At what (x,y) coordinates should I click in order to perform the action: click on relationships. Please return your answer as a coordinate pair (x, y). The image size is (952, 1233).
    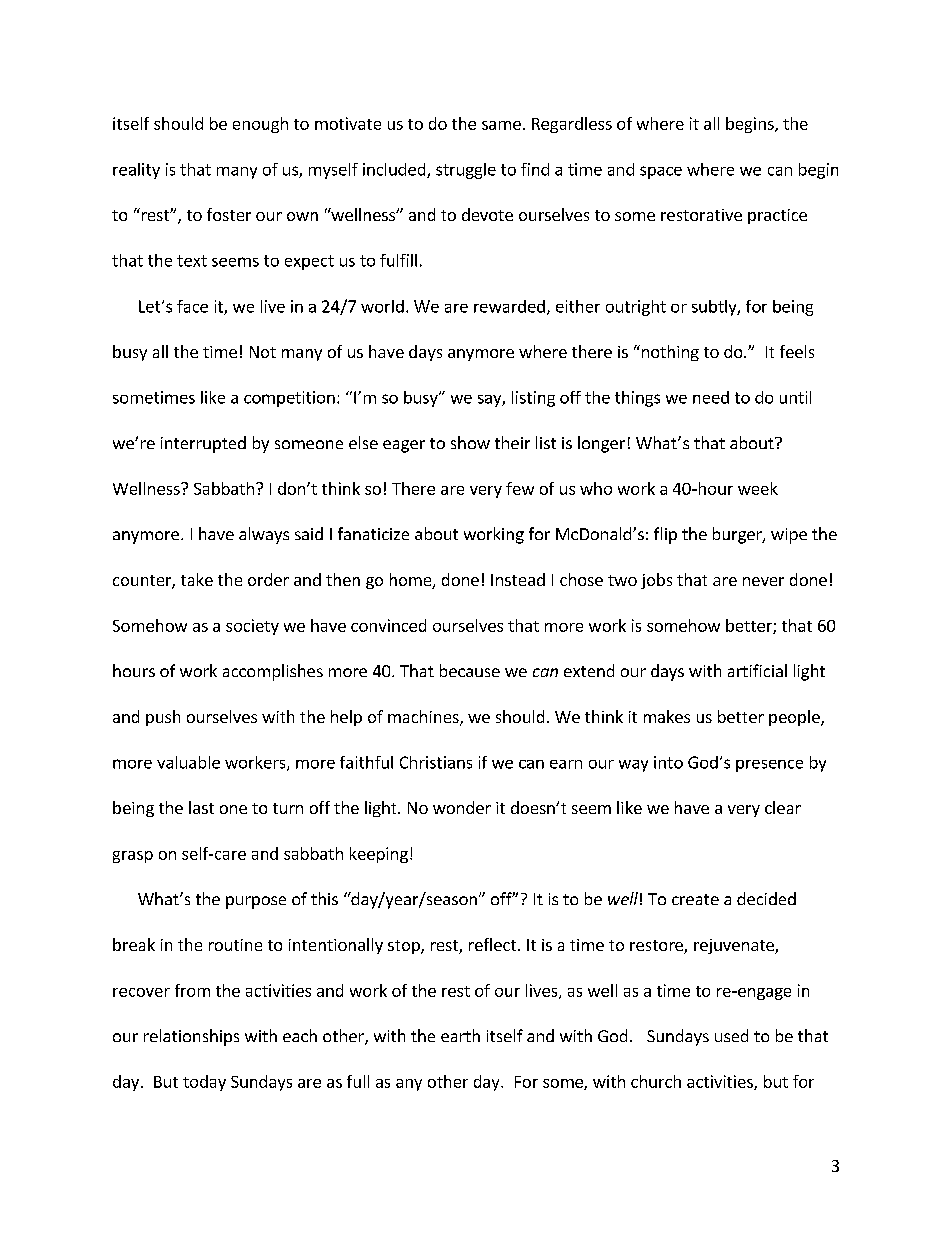
    Looking at the image, I should click on (191, 1037).
